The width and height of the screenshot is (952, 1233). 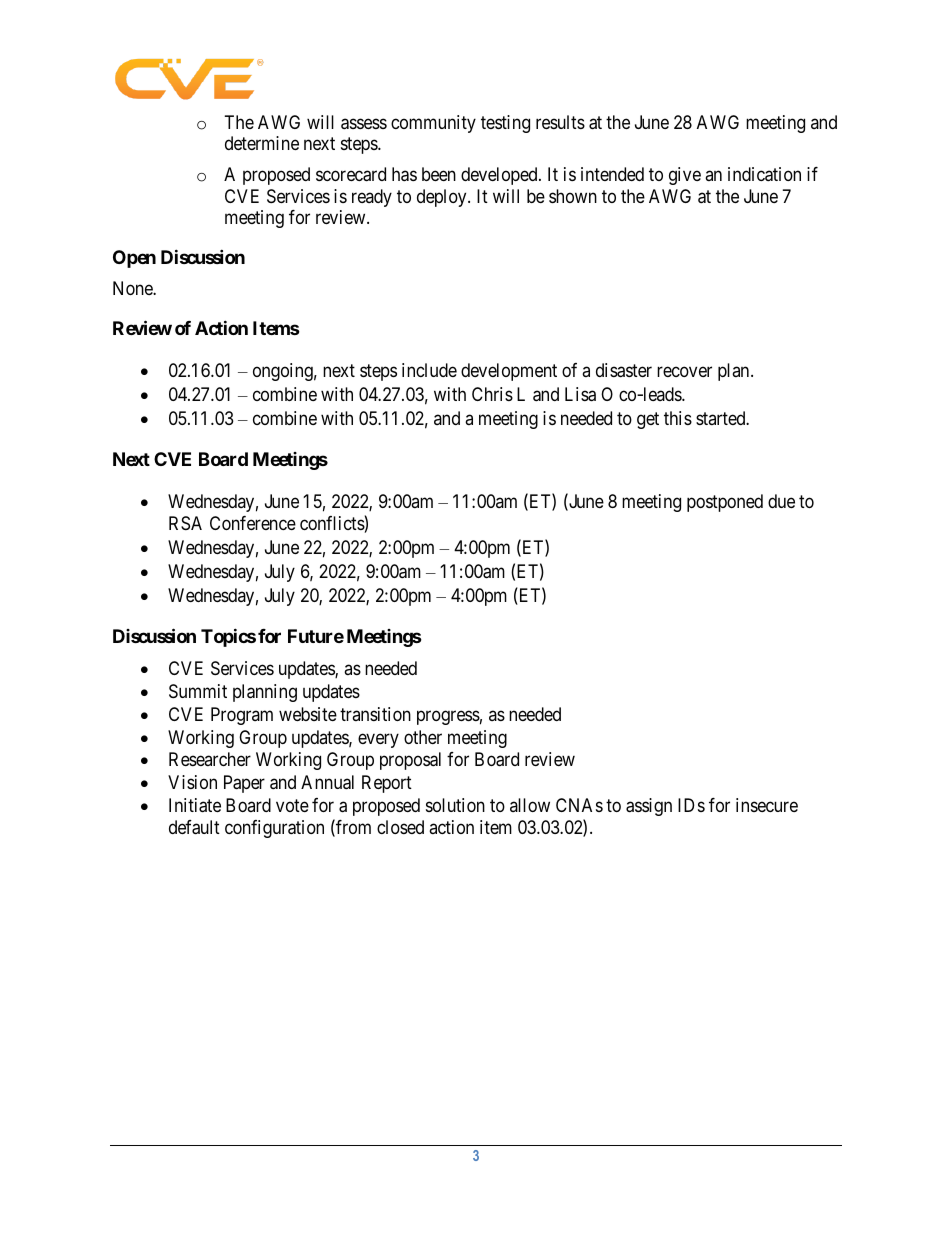 What do you see at coordinates (195, 805) in the screenshot?
I see `Initiate` at bounding box center [195, 805].
